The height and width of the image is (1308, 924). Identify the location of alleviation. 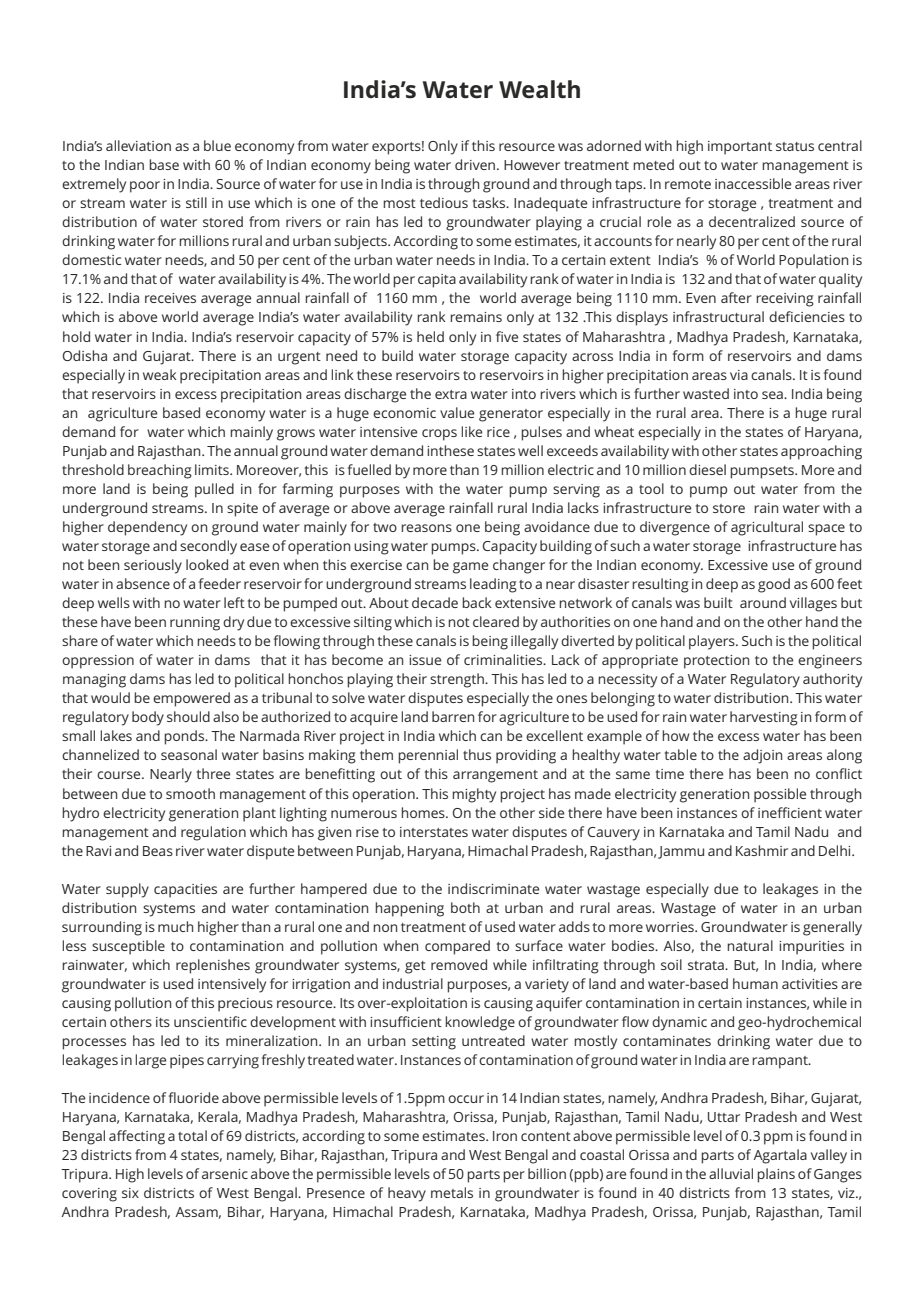
(138, 145).
